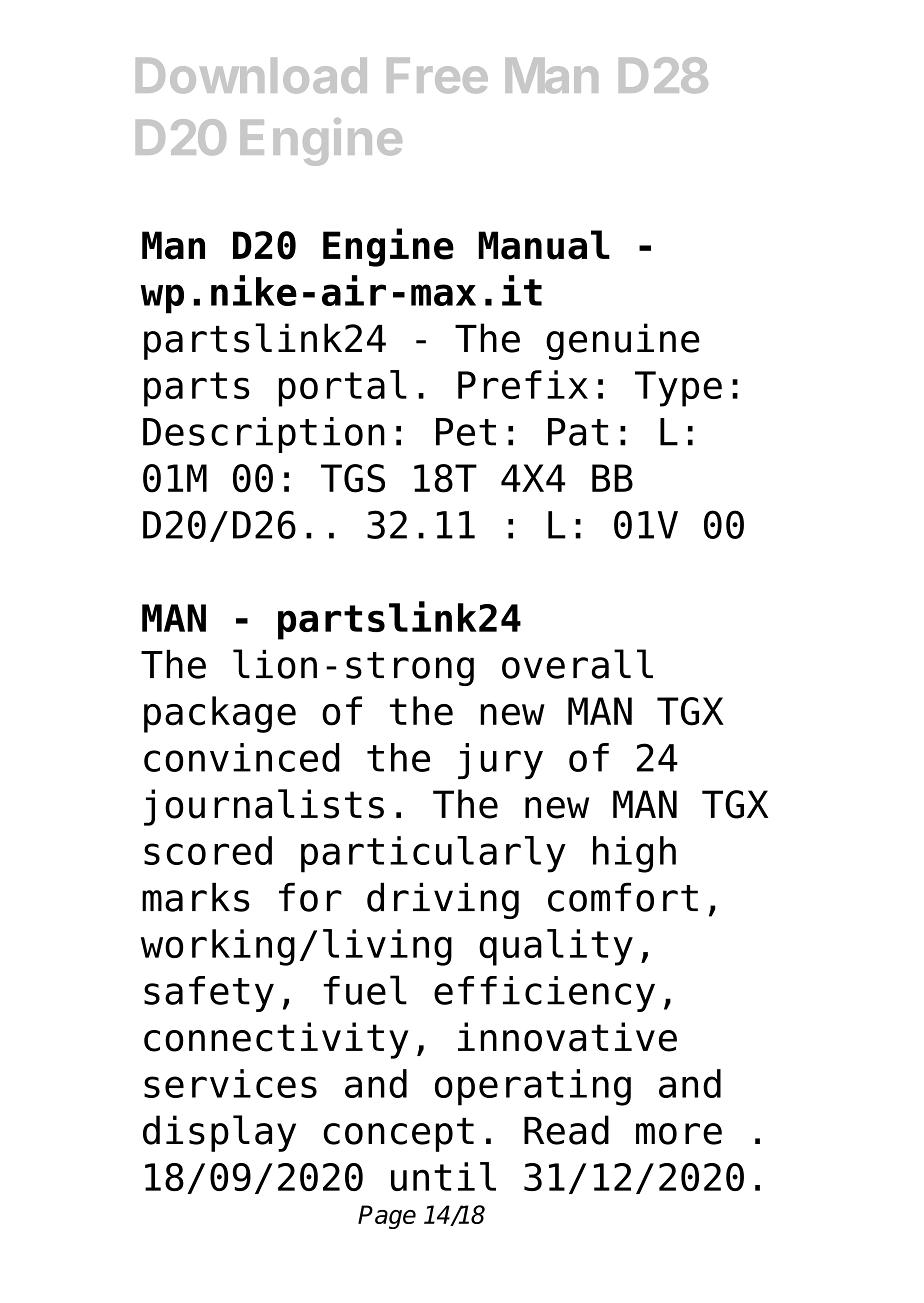  What do you see at coordinates (251, 76) in the image?
I see `Download` at bounding box center [251, 76].
